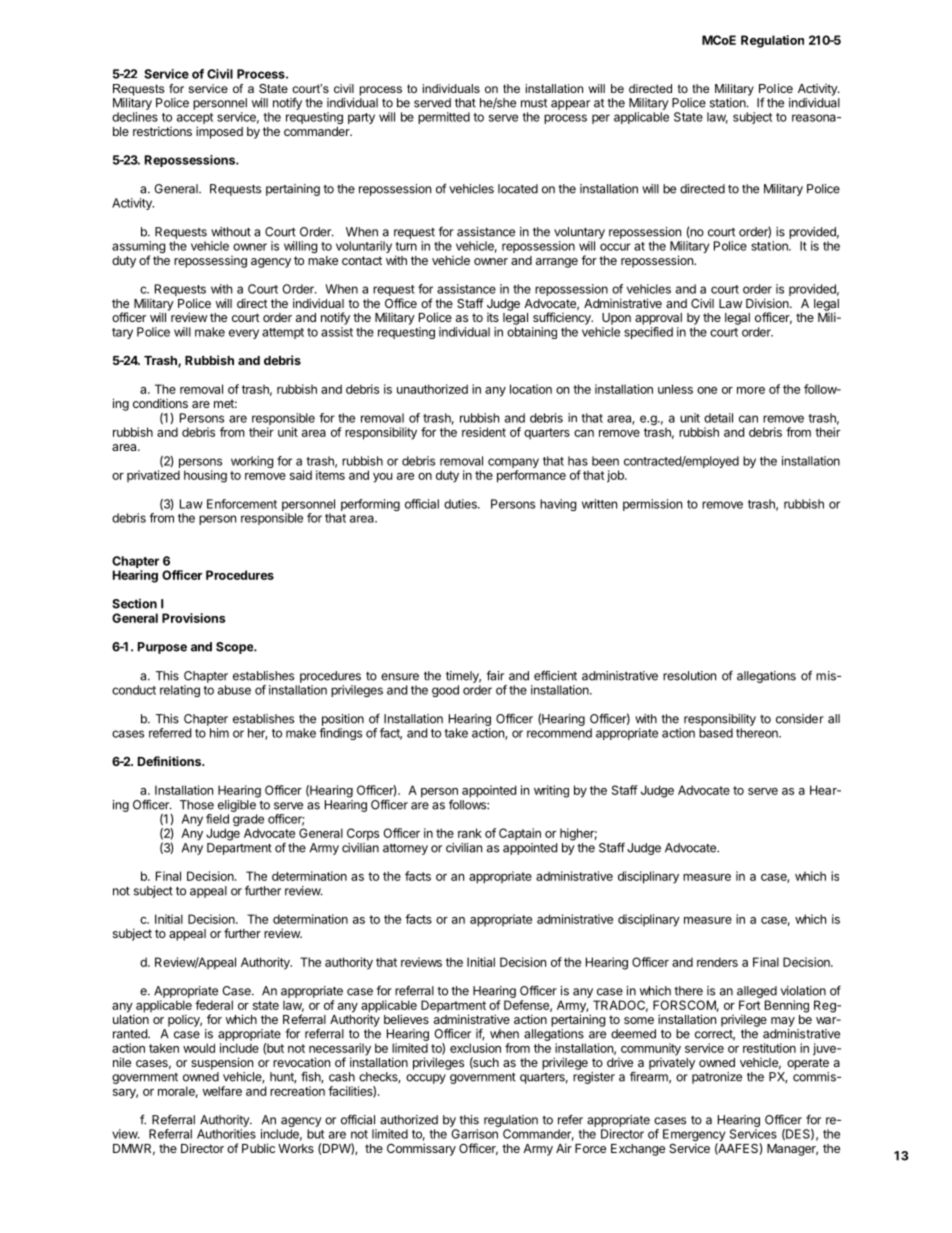 Image resolution: width=952 pixels, height=1233 pixels. I want to click on fair, so click(495, 675).
